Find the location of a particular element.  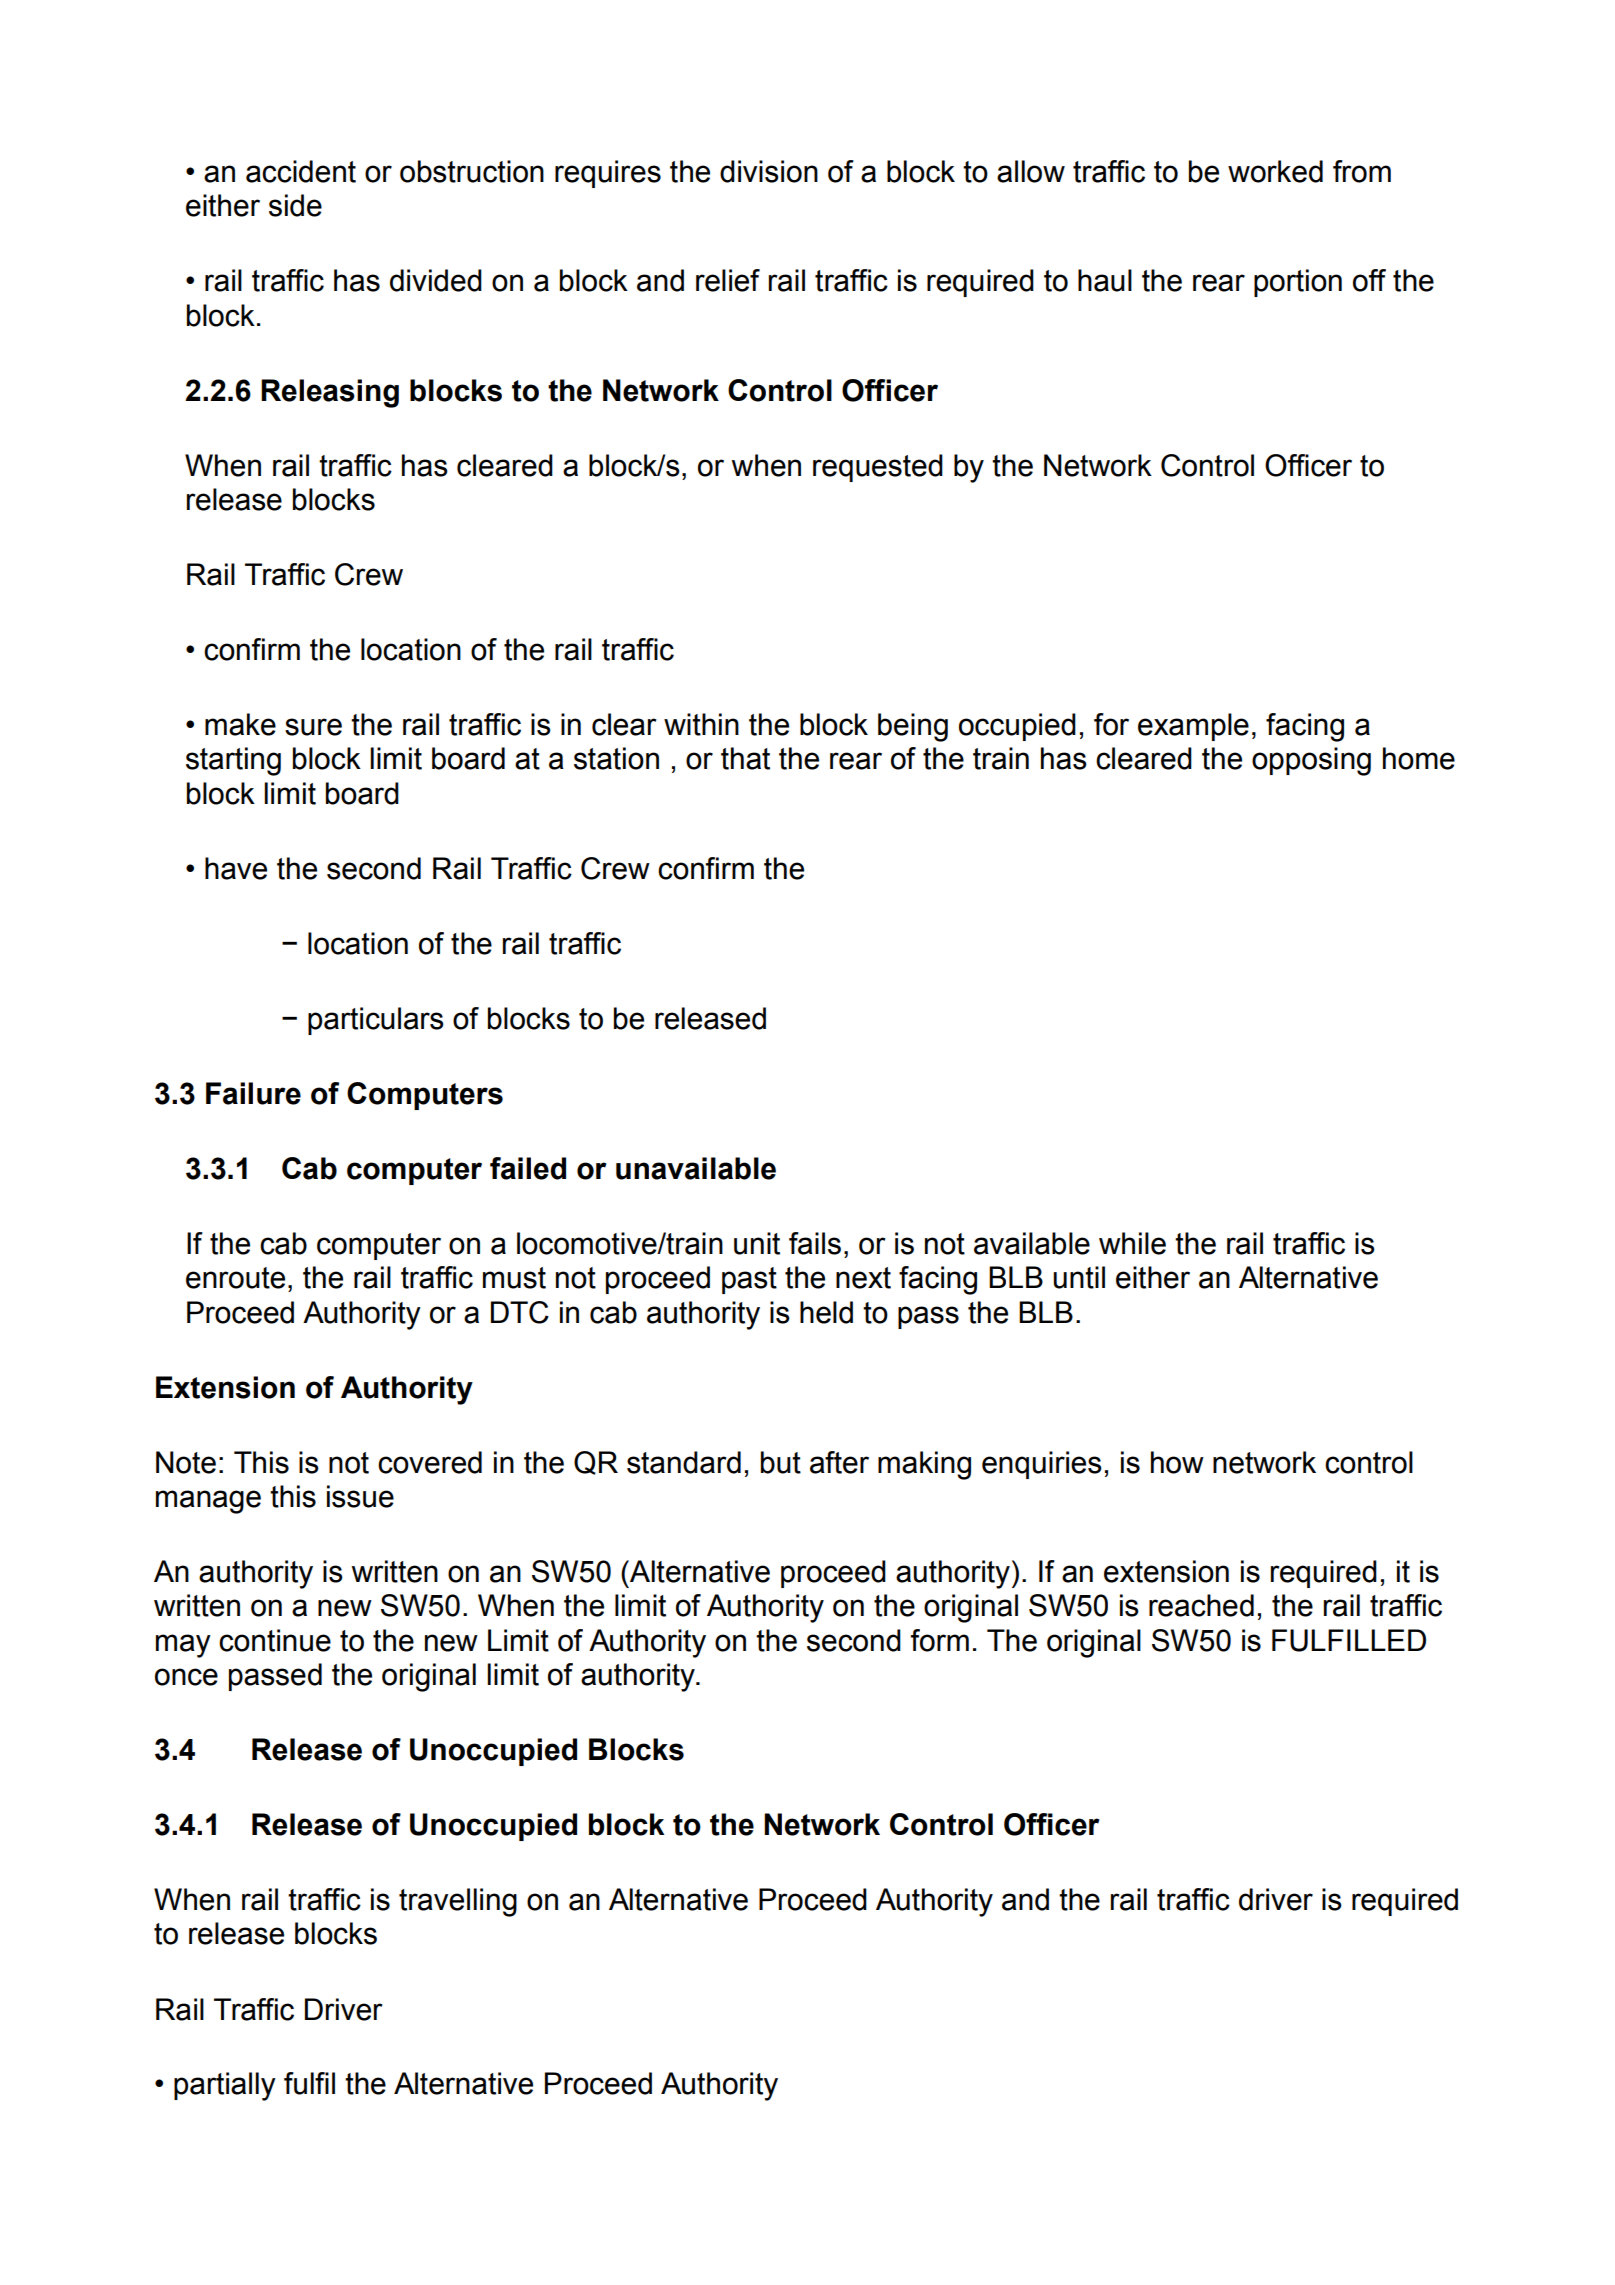

form is located at coordinates (940, 1640).
